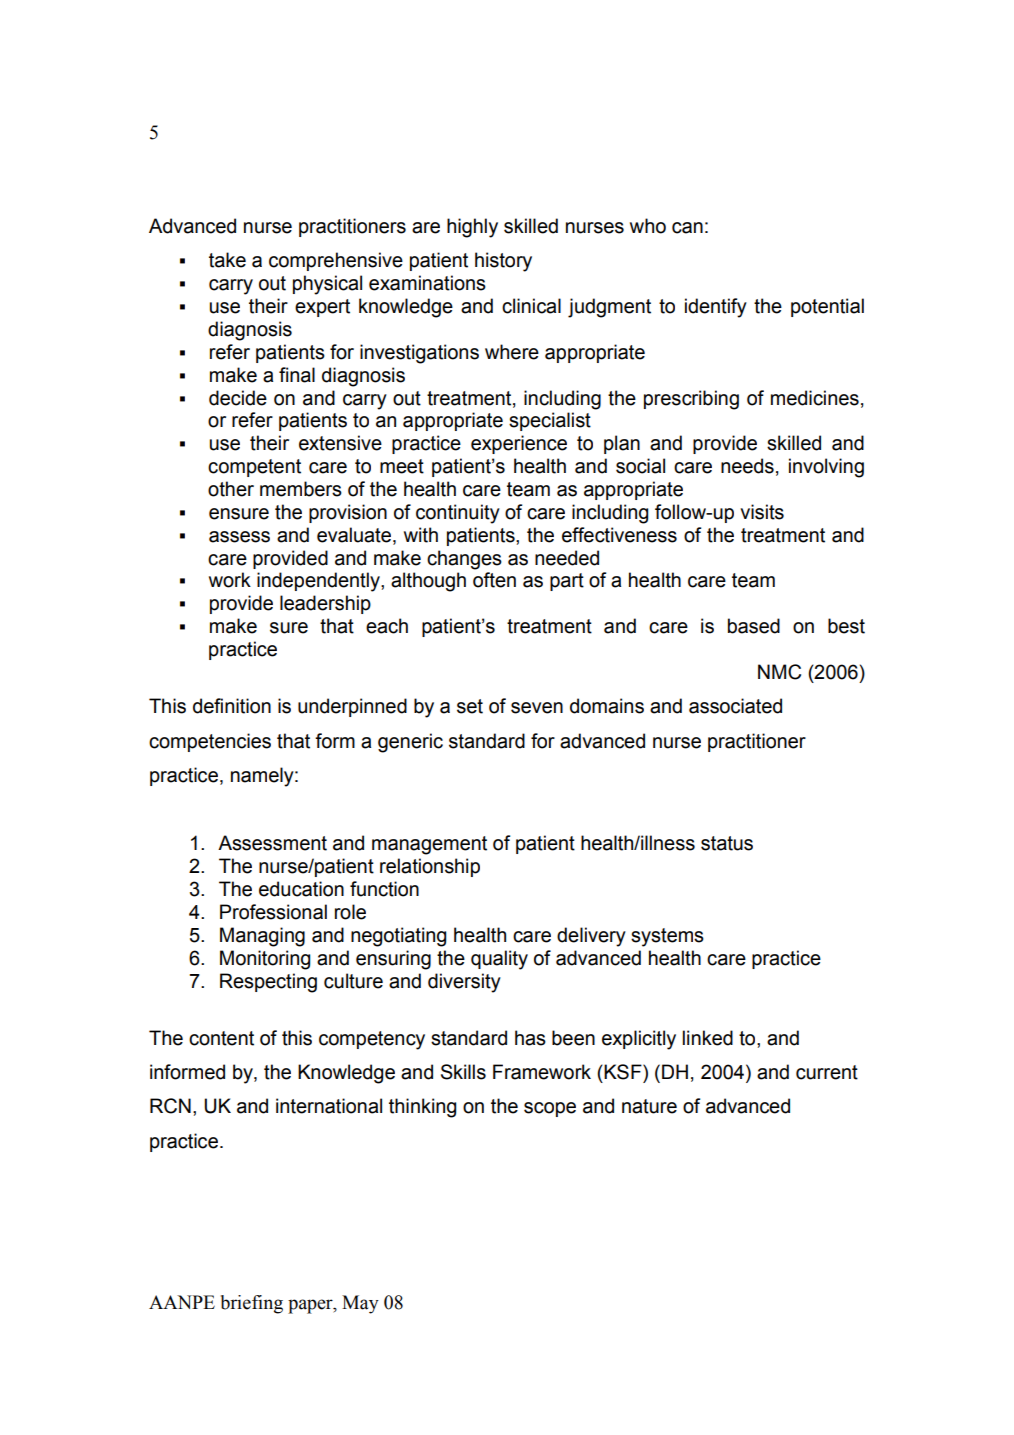  I want to click on linked, so click(708, 1038).
